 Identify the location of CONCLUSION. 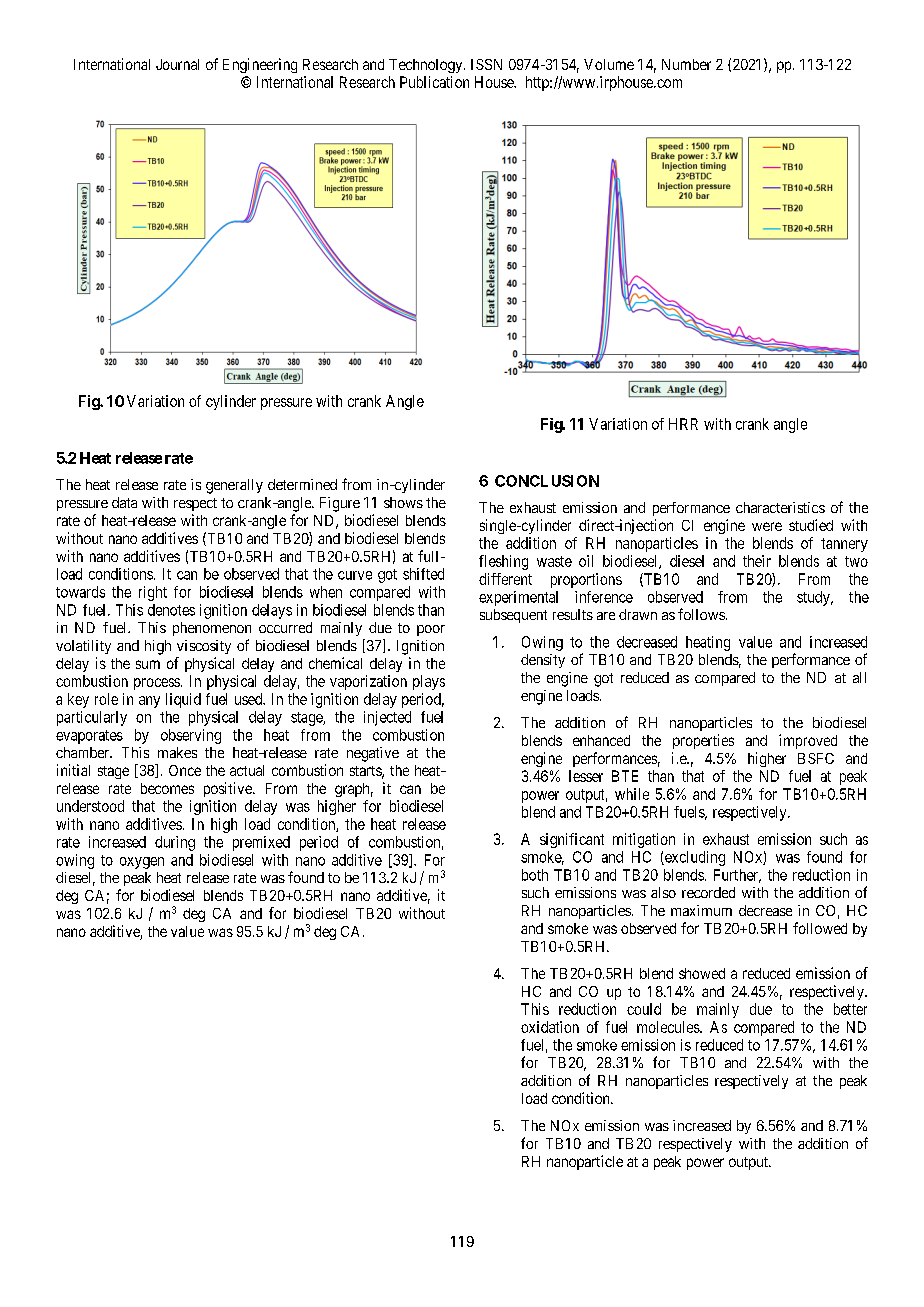
(547, 481).
